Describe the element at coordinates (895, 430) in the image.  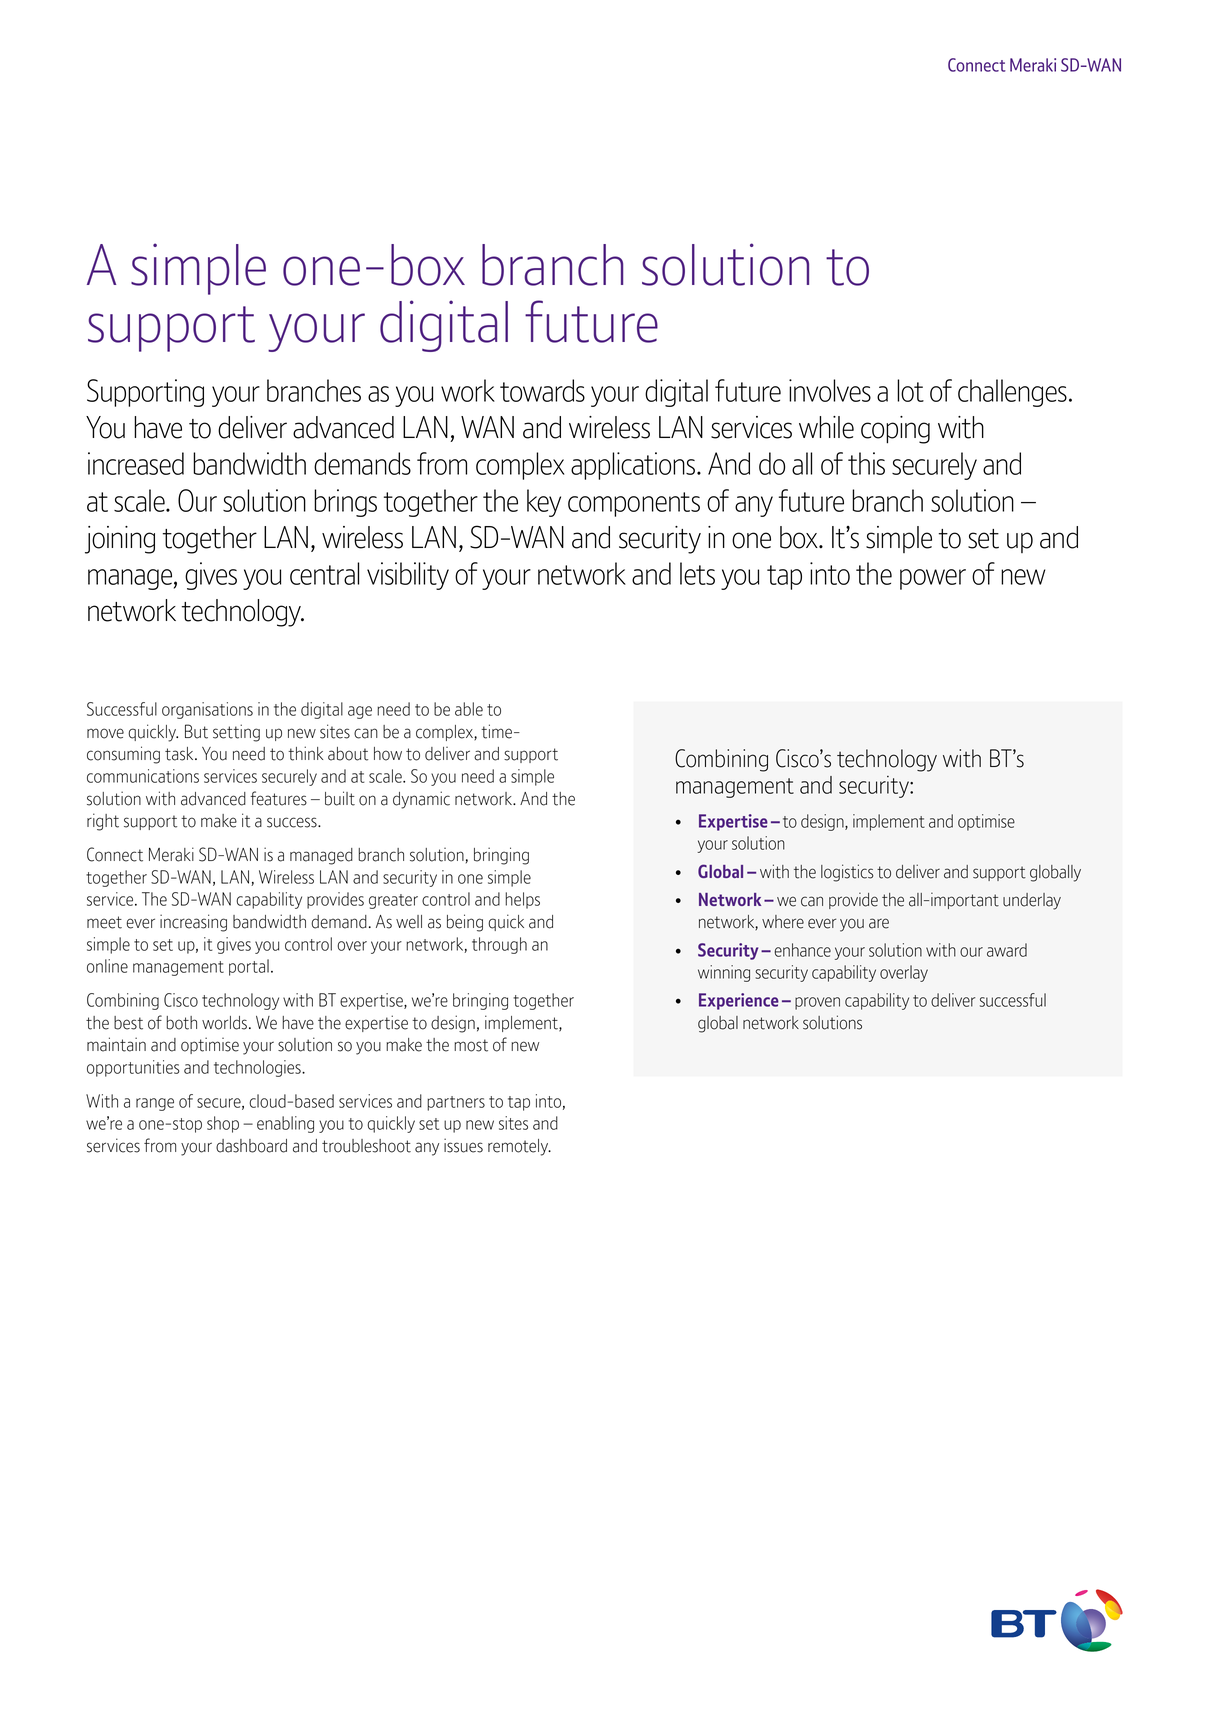
I see `coping` at that location.
